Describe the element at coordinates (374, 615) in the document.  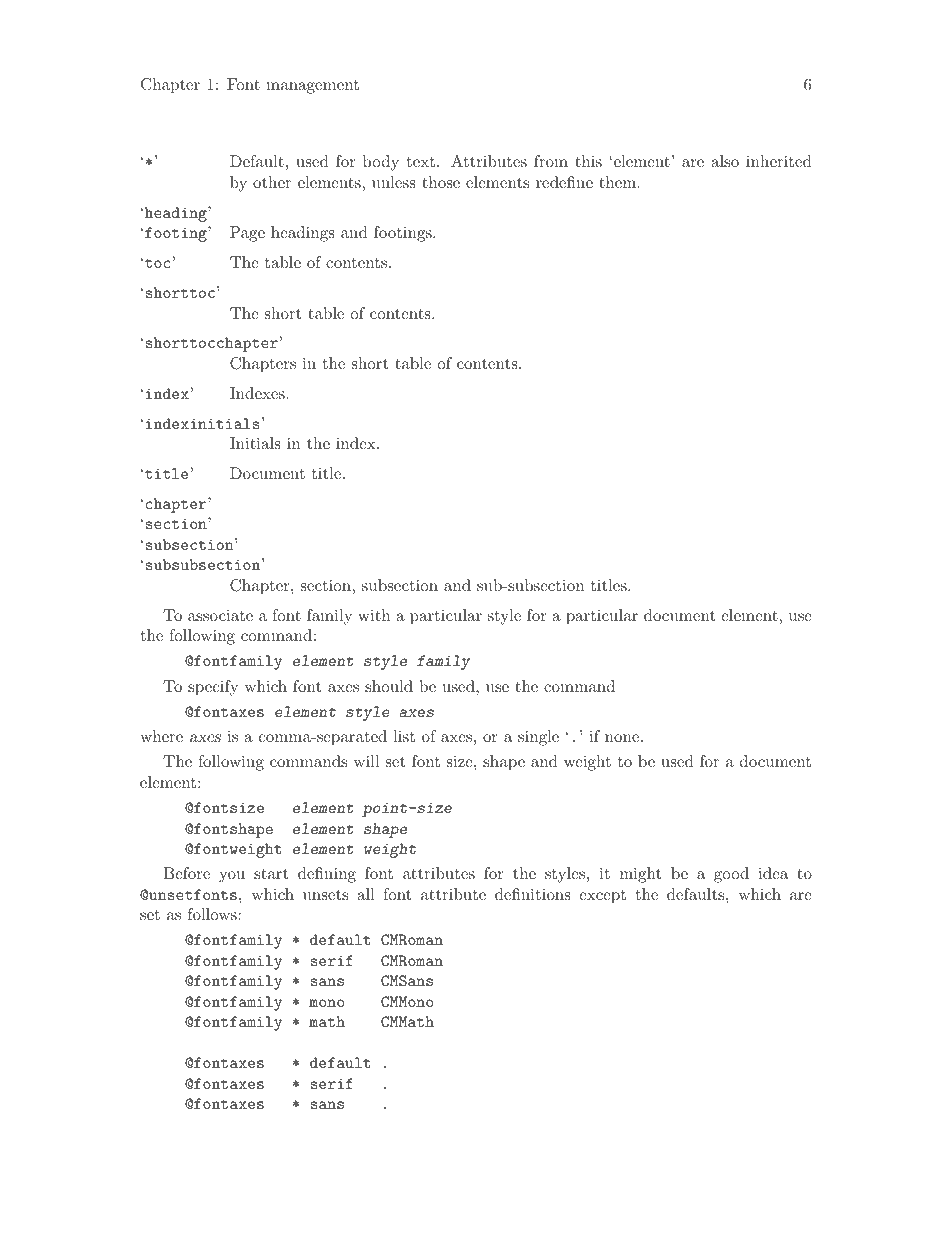
I see `with` at that location.
